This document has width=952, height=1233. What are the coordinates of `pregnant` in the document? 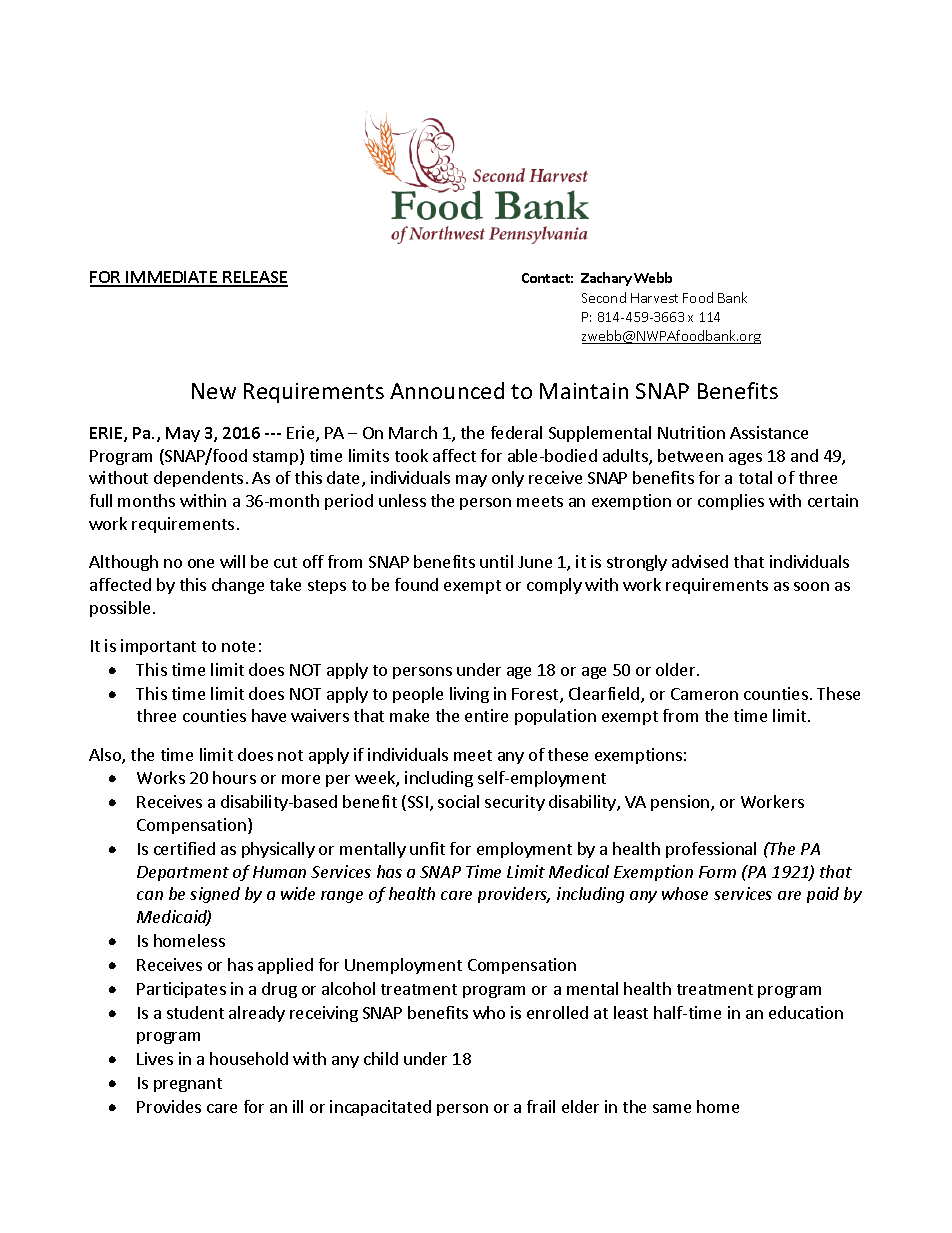 It's located at (188, 1085).
